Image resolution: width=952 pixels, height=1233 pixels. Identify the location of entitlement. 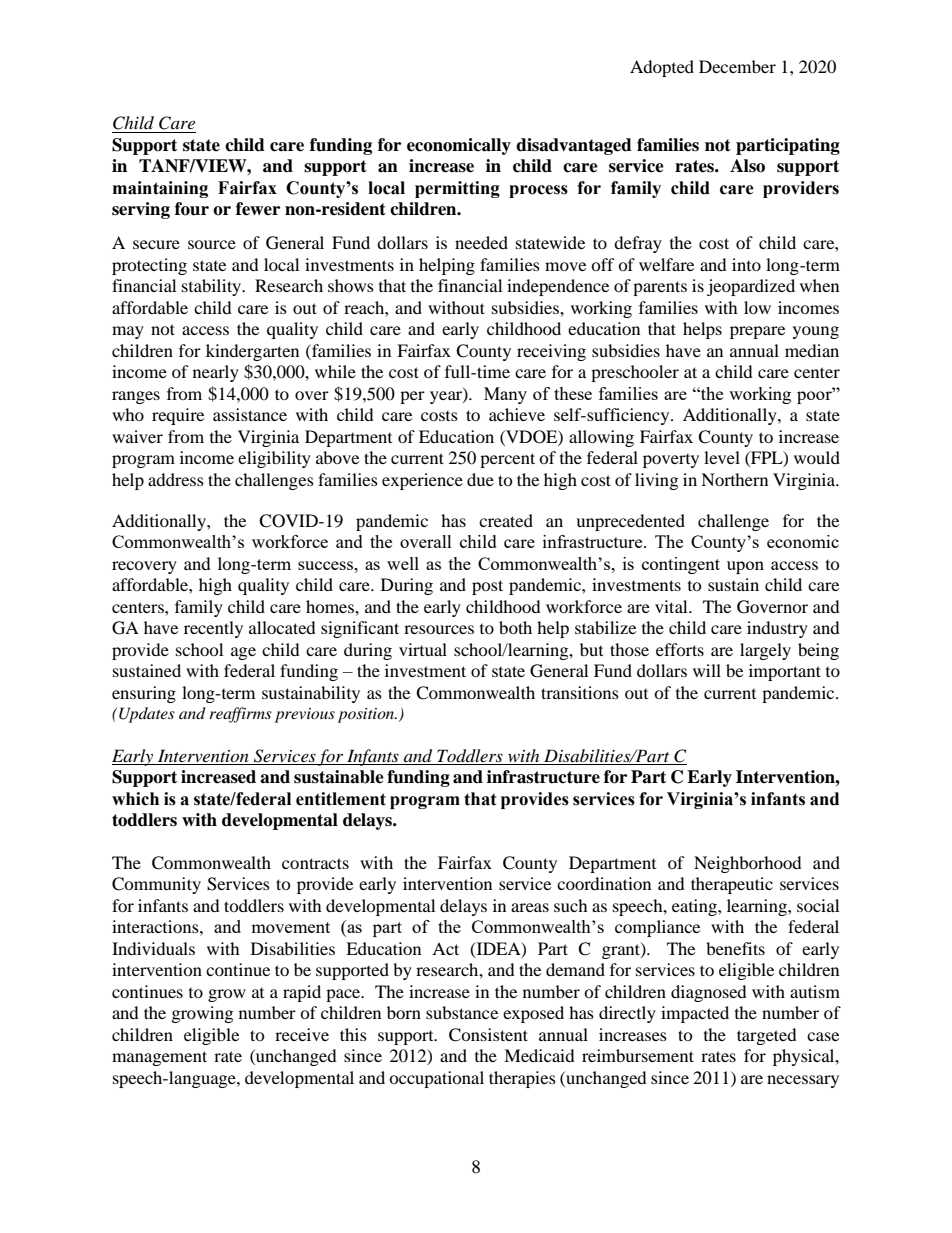
(341, 799).
